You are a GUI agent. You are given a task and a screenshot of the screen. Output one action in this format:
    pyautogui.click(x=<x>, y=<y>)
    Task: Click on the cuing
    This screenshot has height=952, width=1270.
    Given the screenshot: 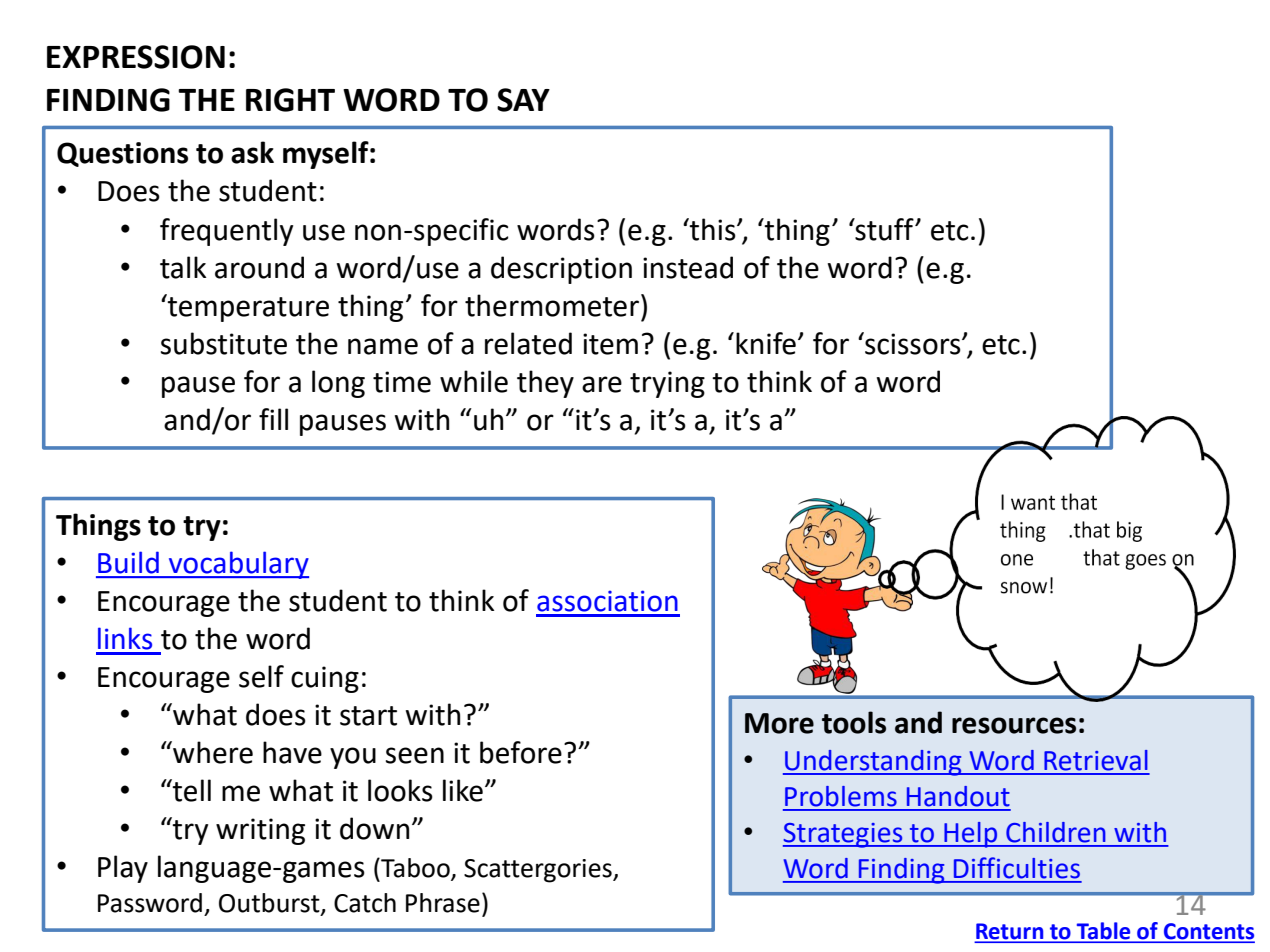 What is the action you would take?
    pyautogui.click(x=325, y=679)
